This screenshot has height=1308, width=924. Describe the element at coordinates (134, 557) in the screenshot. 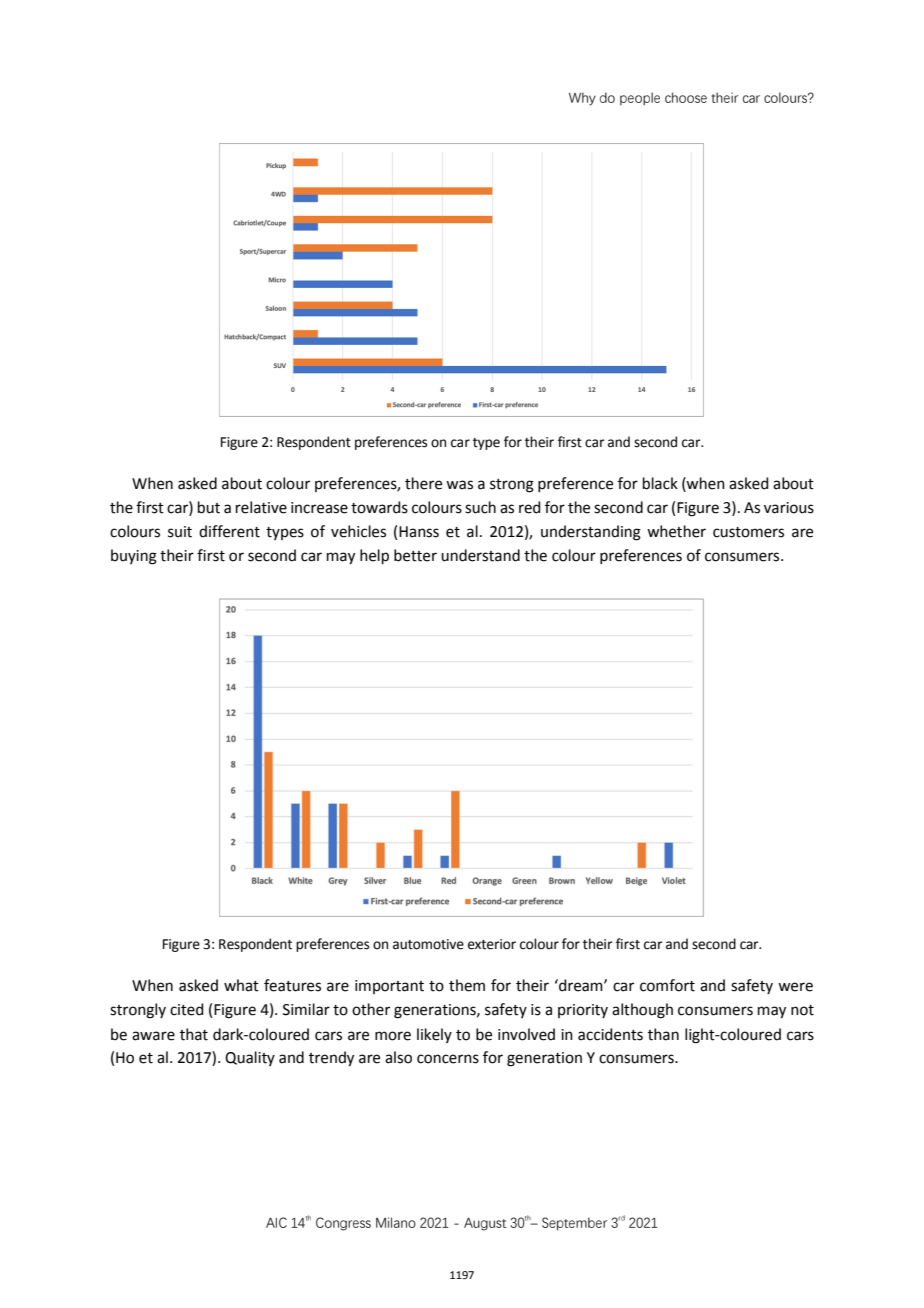

I see `buying` at that location.
